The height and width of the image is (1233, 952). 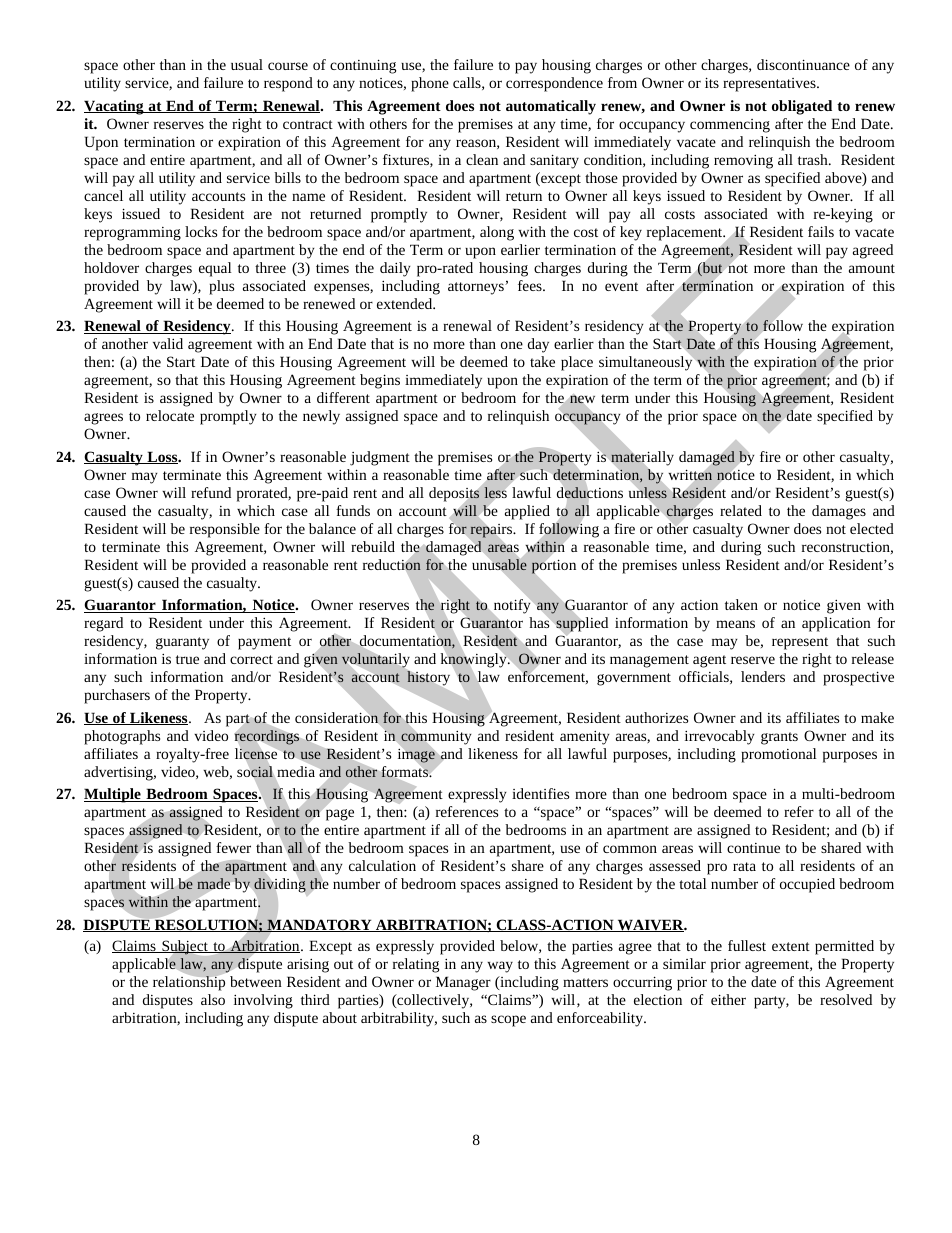 I want to click on relocate, so click(x=170, y=415).
